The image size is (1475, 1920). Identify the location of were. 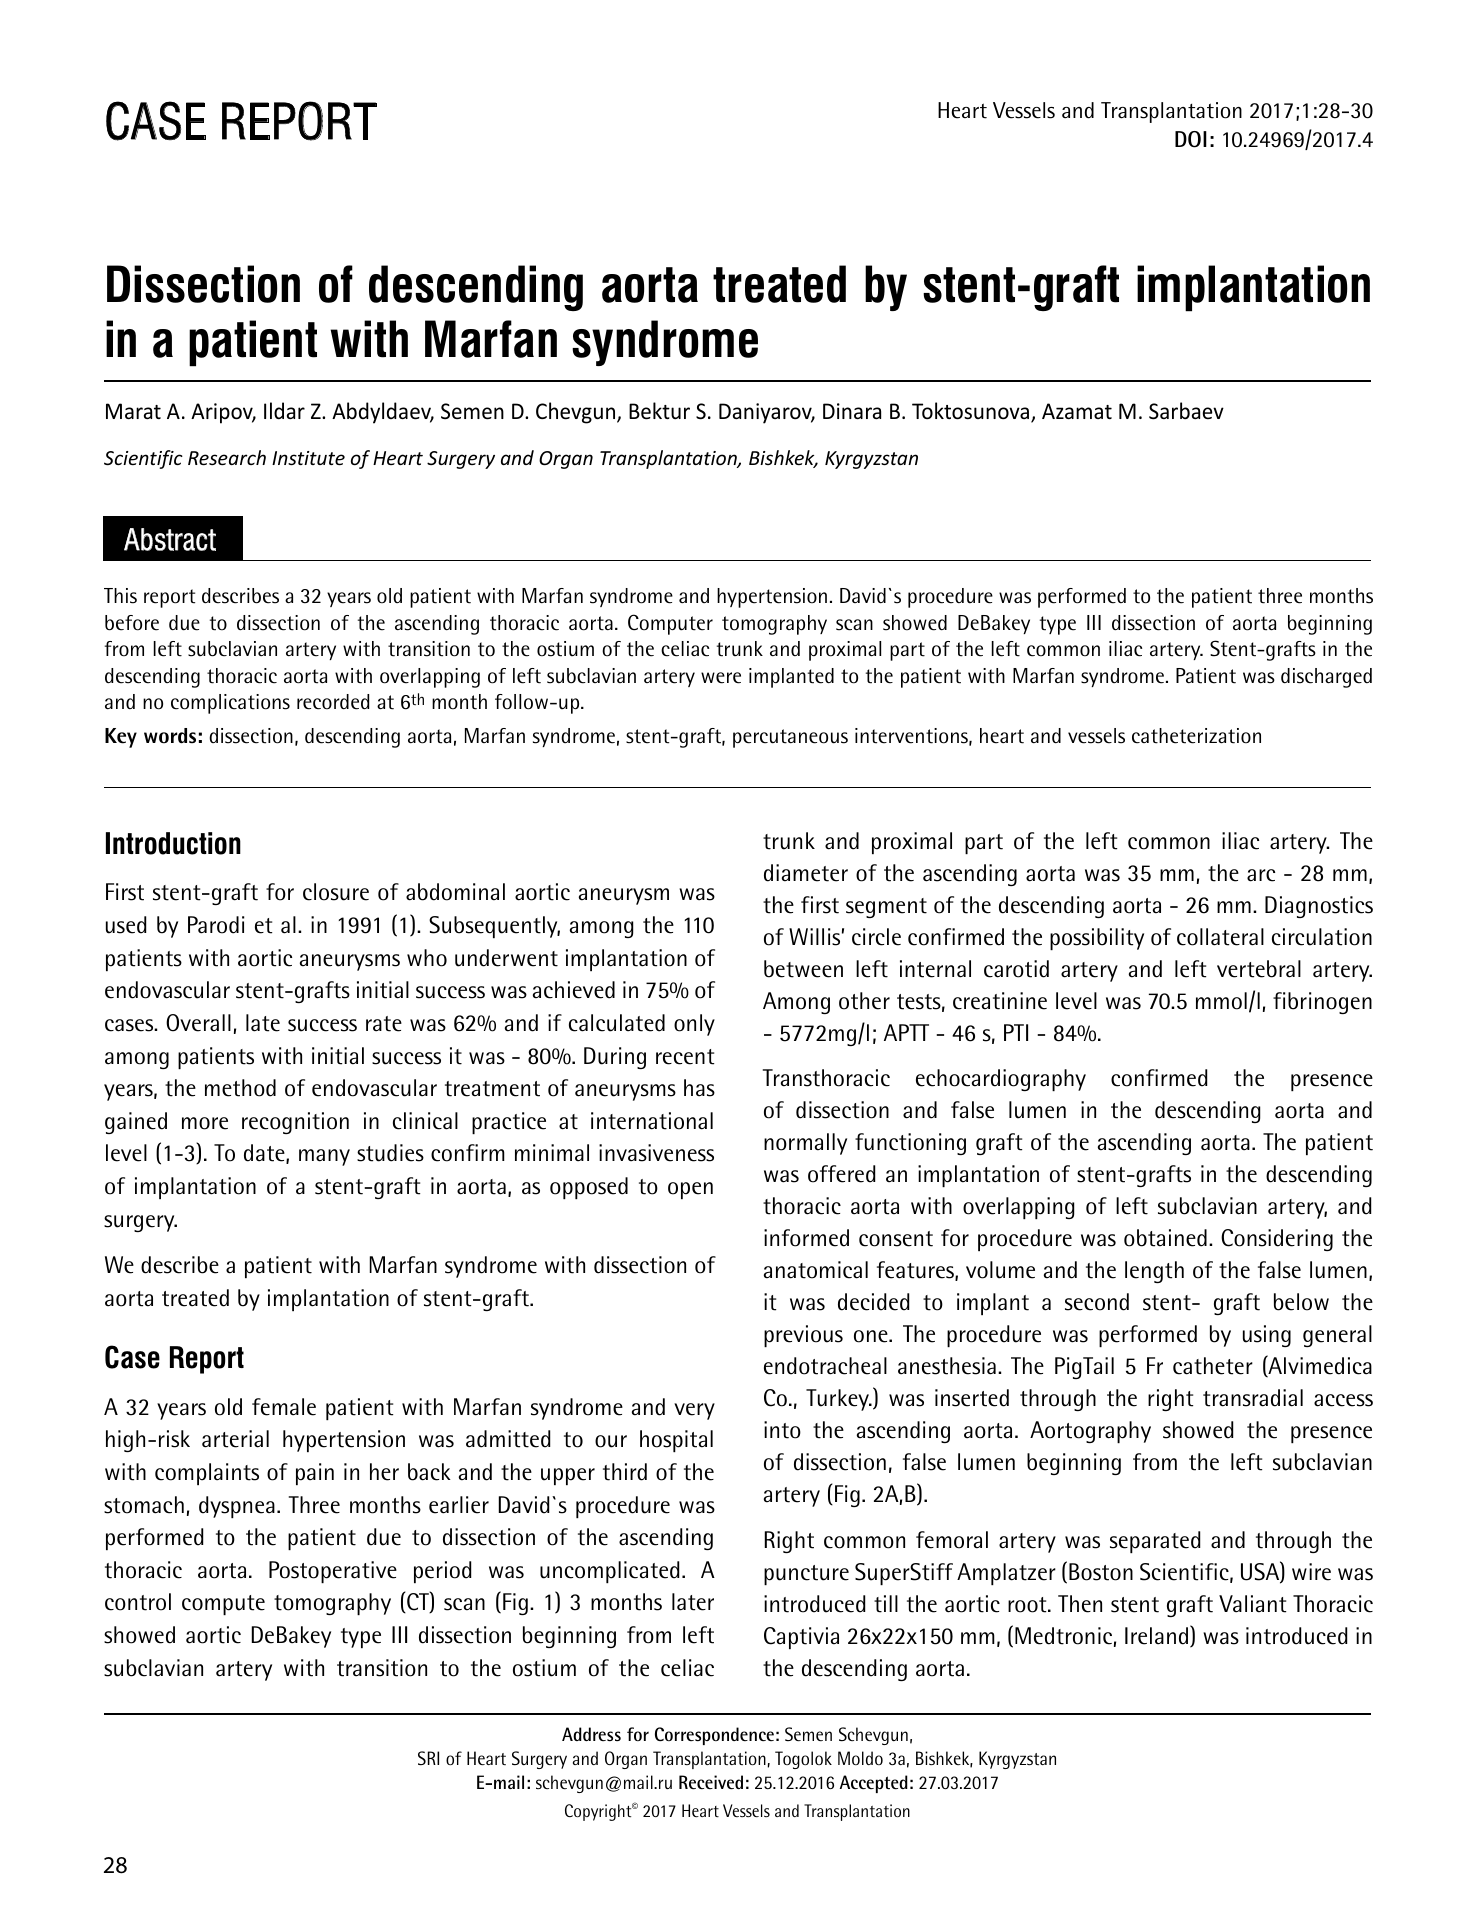
(721, 678).
